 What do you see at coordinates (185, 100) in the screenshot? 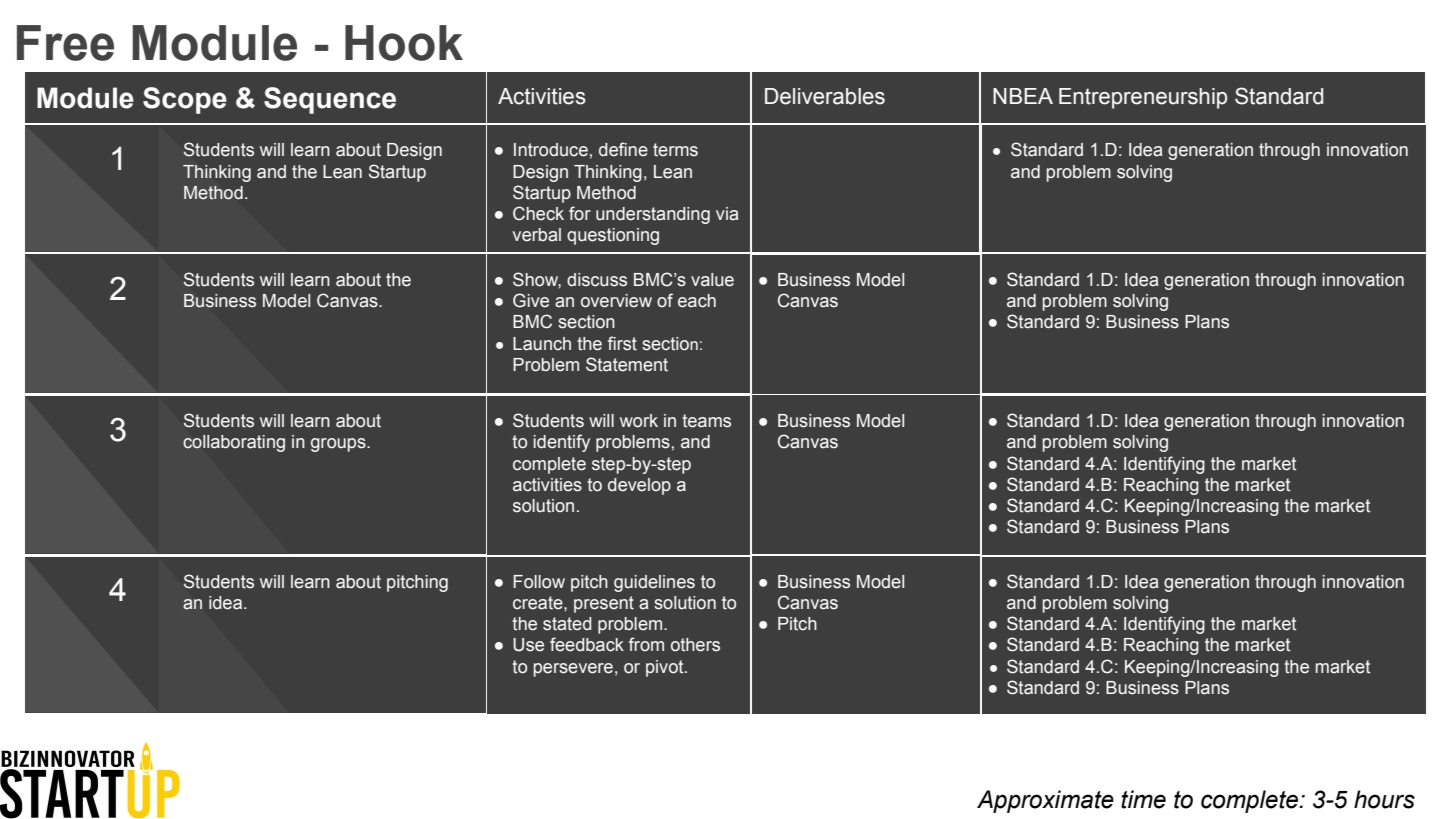
I see `Scope` at bounding box center [185, 100].
